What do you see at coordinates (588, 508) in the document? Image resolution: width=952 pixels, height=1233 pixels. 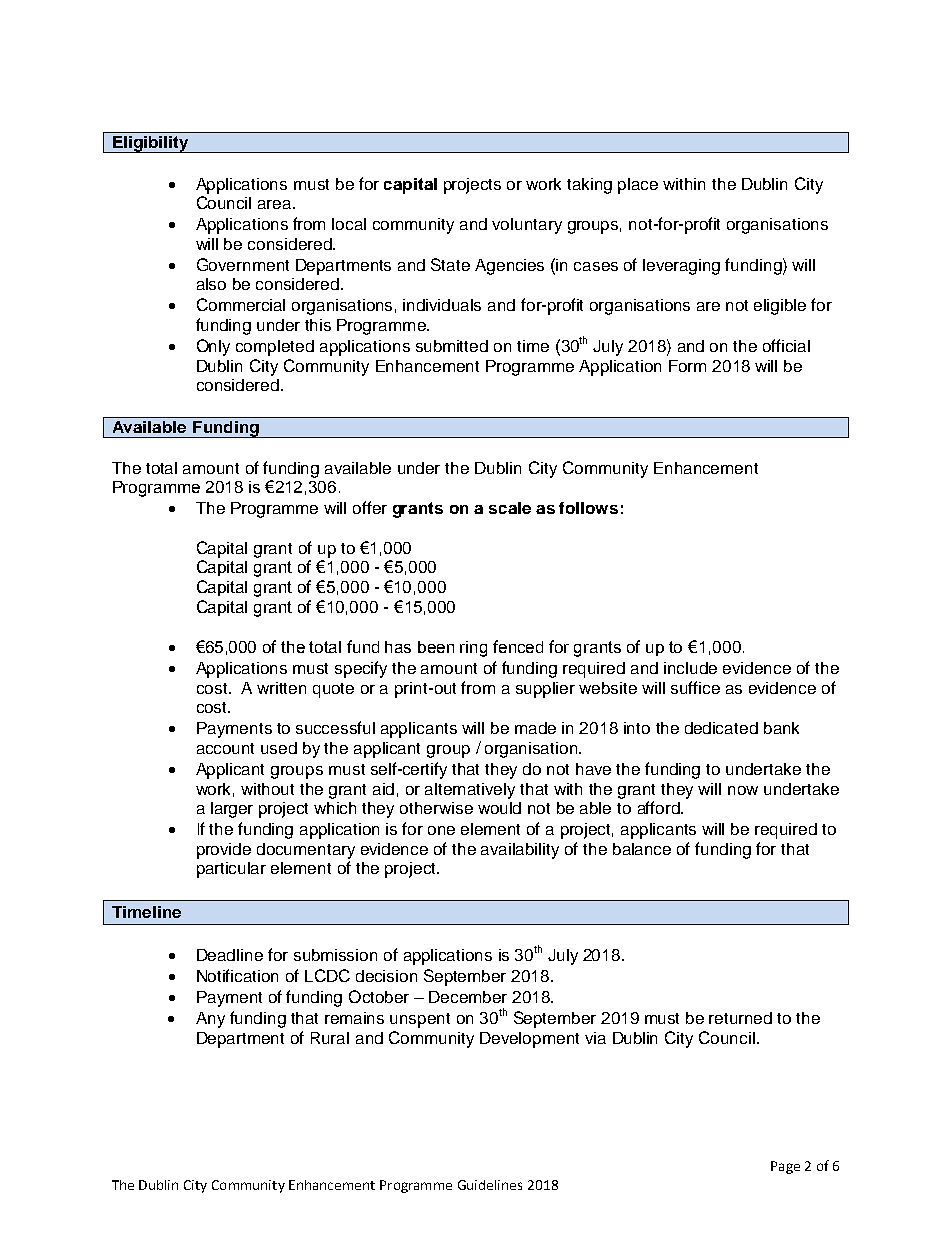 I see `follows` at bounding box center [588, 508].
